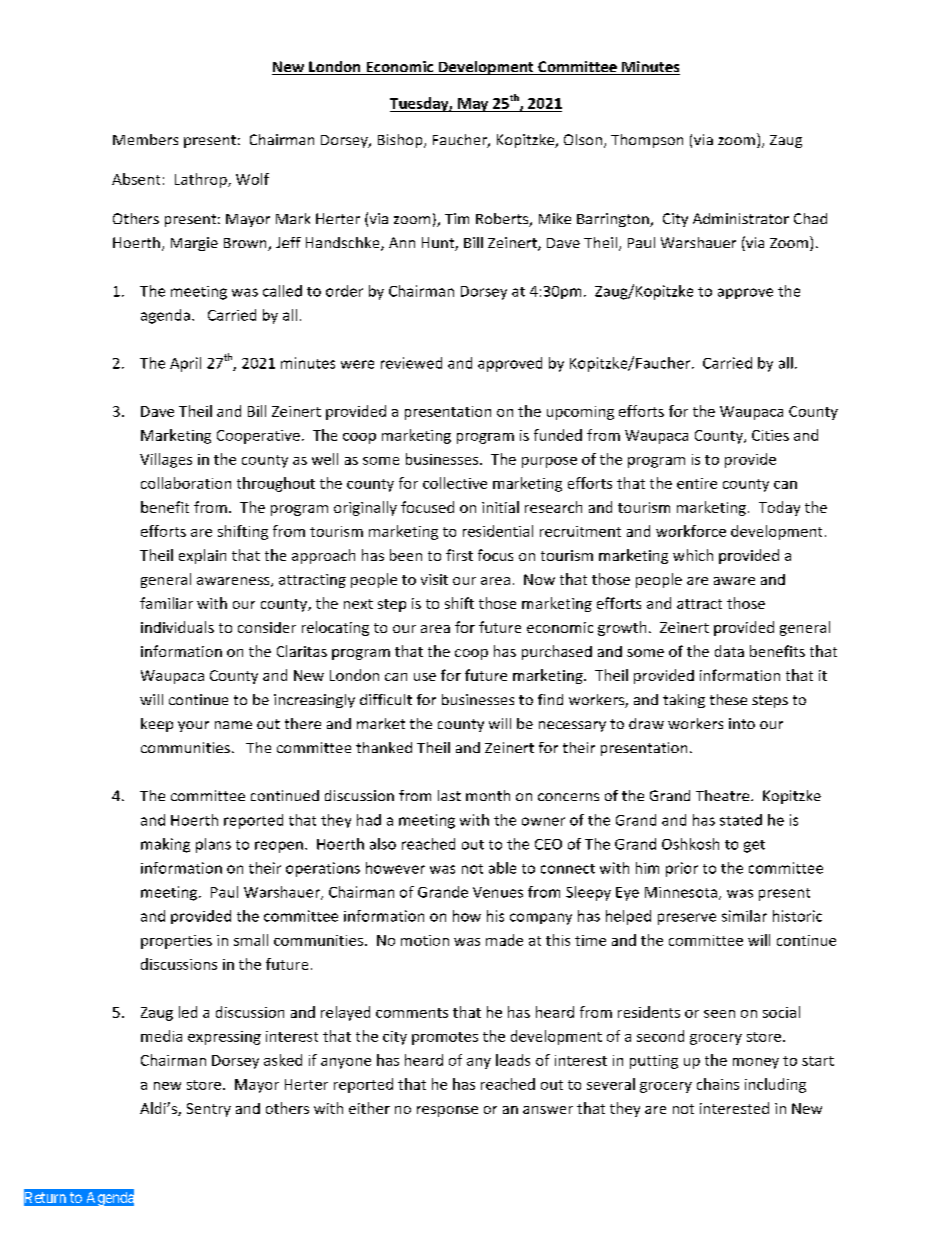 Image resolution: width=952 pixels, height=1233 pixels. Describe the element at coordinates (718, 1084) in the screenshot. I see `chains` at that location.
